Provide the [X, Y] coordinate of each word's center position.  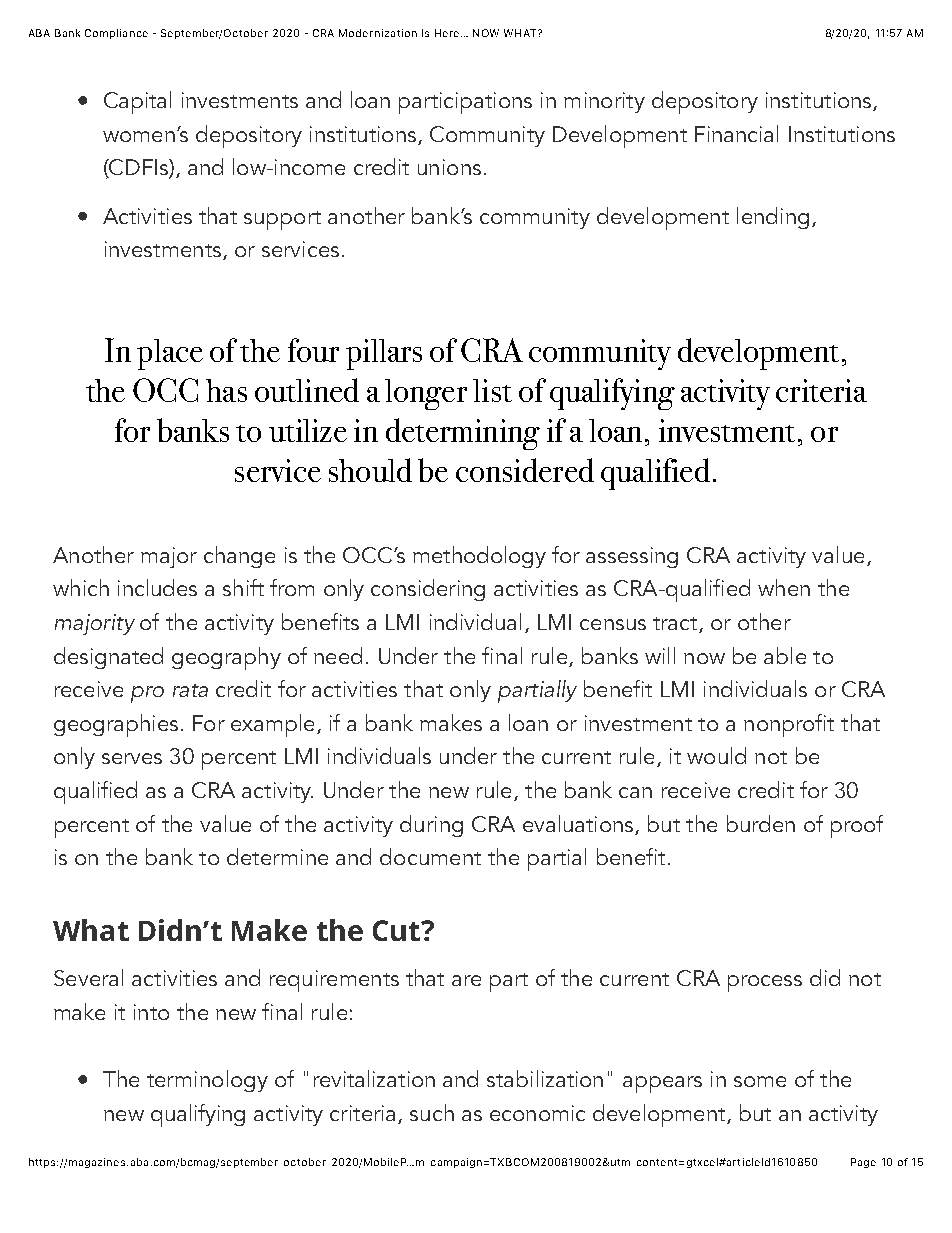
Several [88, 977]
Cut [397, 930]
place [170, 354]
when [784, 587]
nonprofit [789, 725]
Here [447, 33]
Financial [736, 133]
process [765, 983]
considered [525, 470]
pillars [384, 354]
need [338, 655]
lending [773, 218]
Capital [137, 102]
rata [190, 690]
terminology [207, 1081]
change [239, 557]
